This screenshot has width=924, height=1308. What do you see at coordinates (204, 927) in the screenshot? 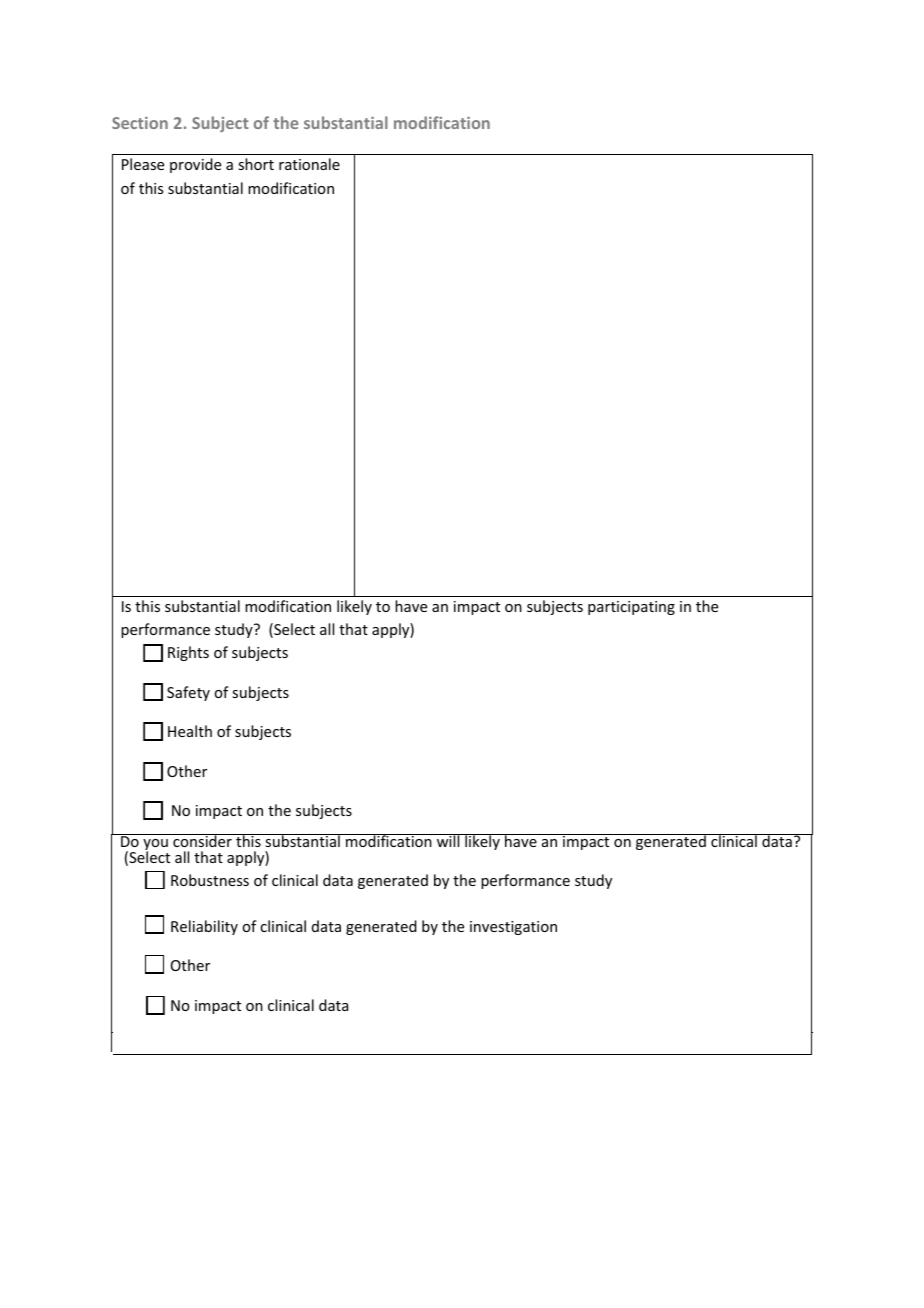
I see `Reliability` at bounding box center [204, 927].
